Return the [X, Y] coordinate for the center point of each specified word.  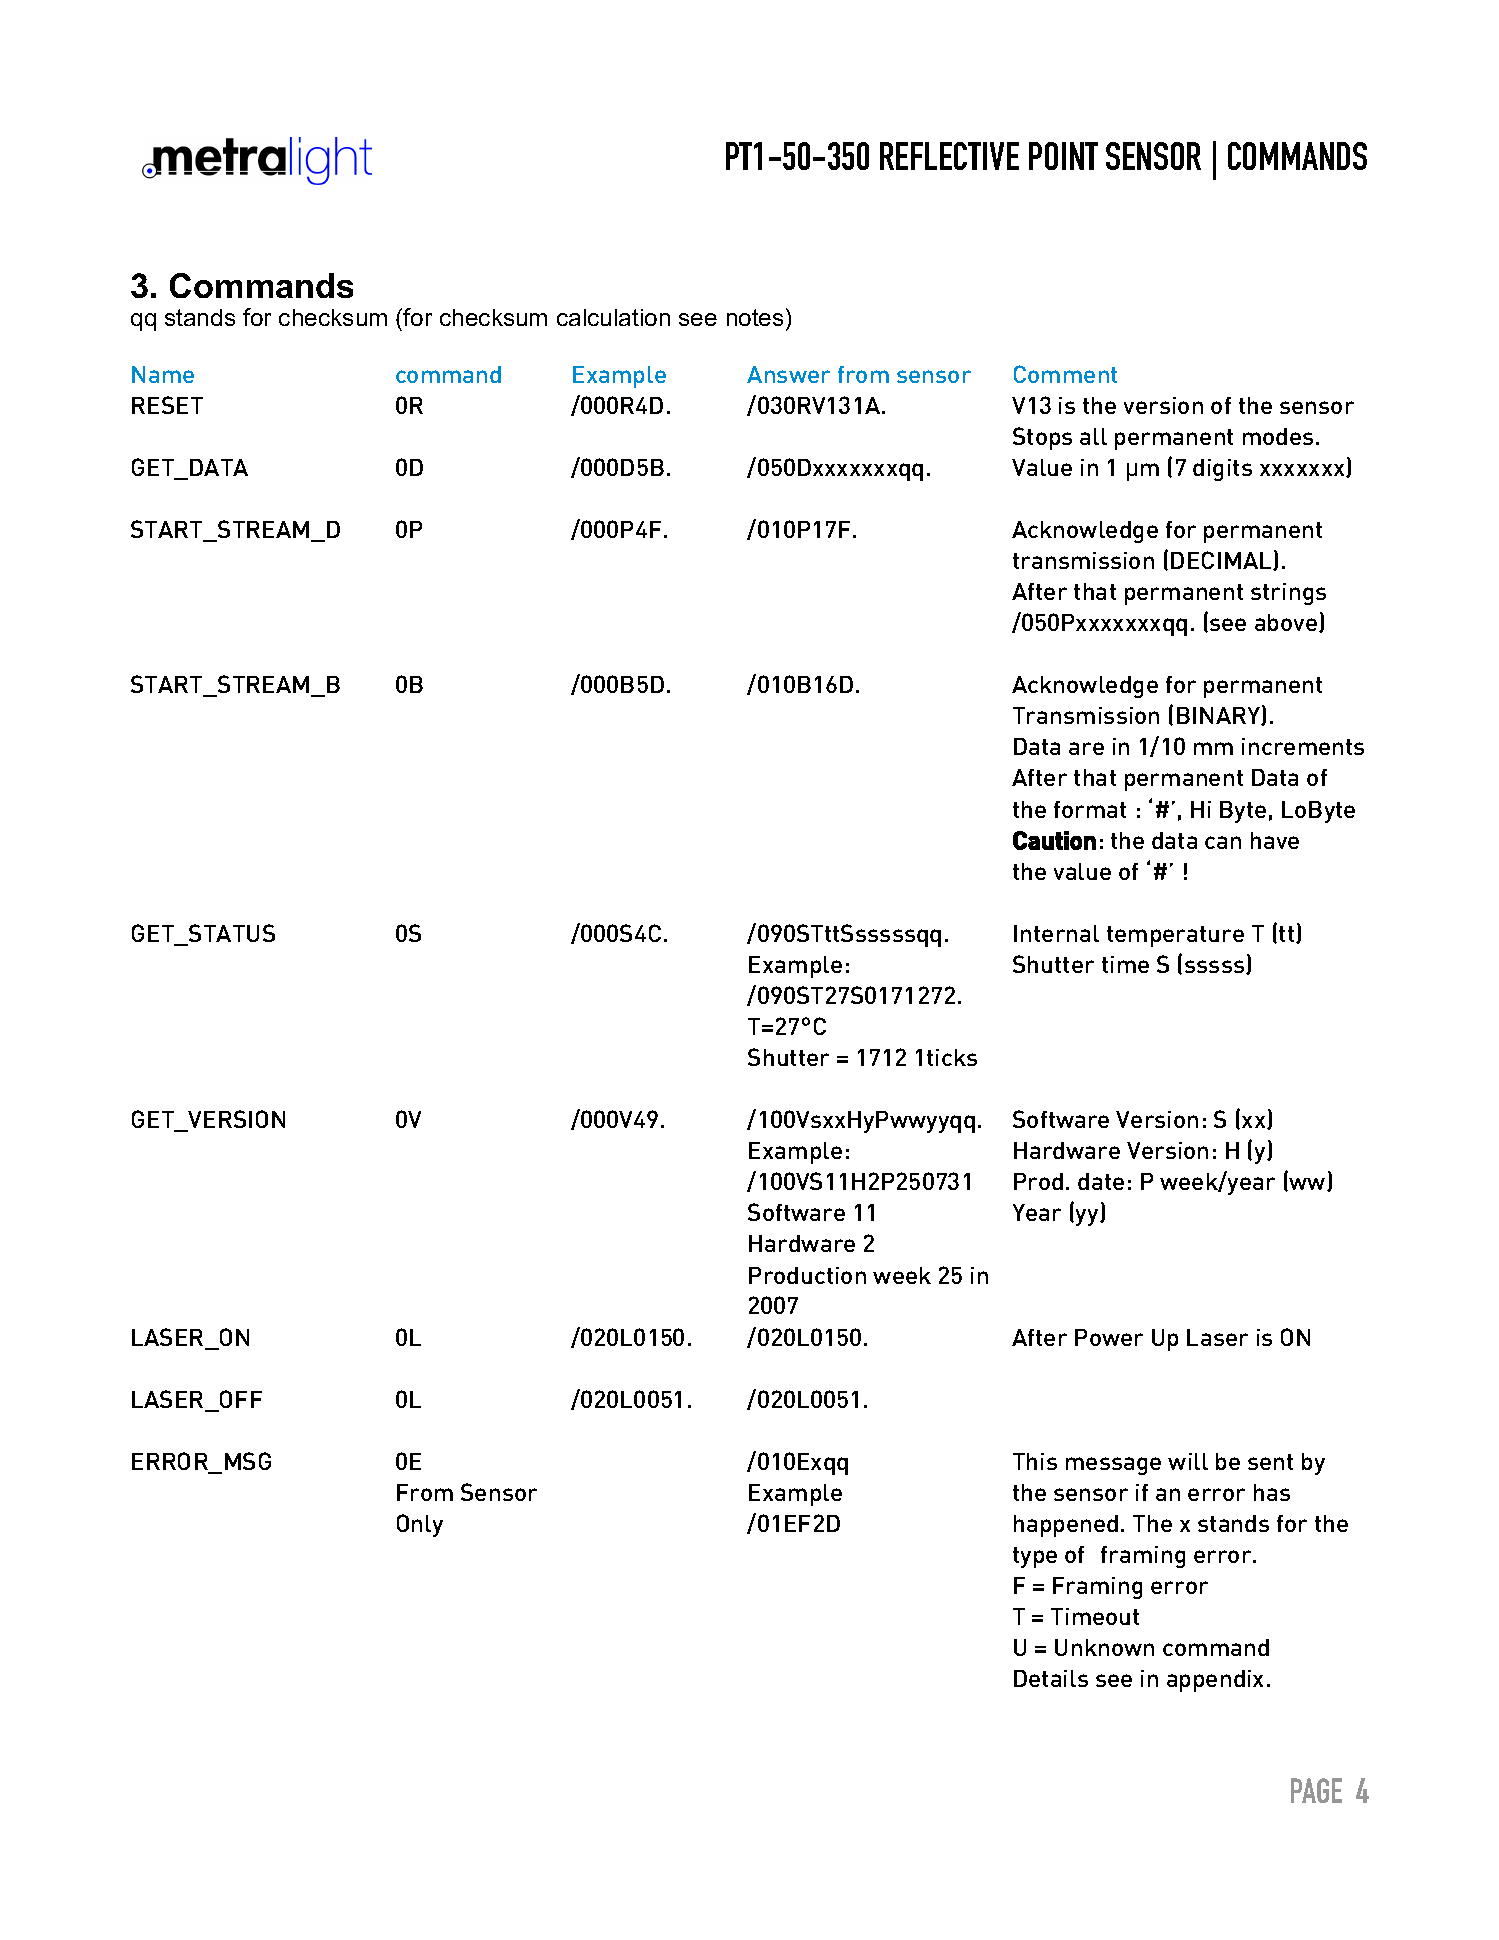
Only [420, 1525]
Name [163, 374]
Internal [1056, 933]
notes [755, 317]
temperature [1175, 936]
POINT [1063, 156]
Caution [1054, 840]
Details [1051, 1678]
